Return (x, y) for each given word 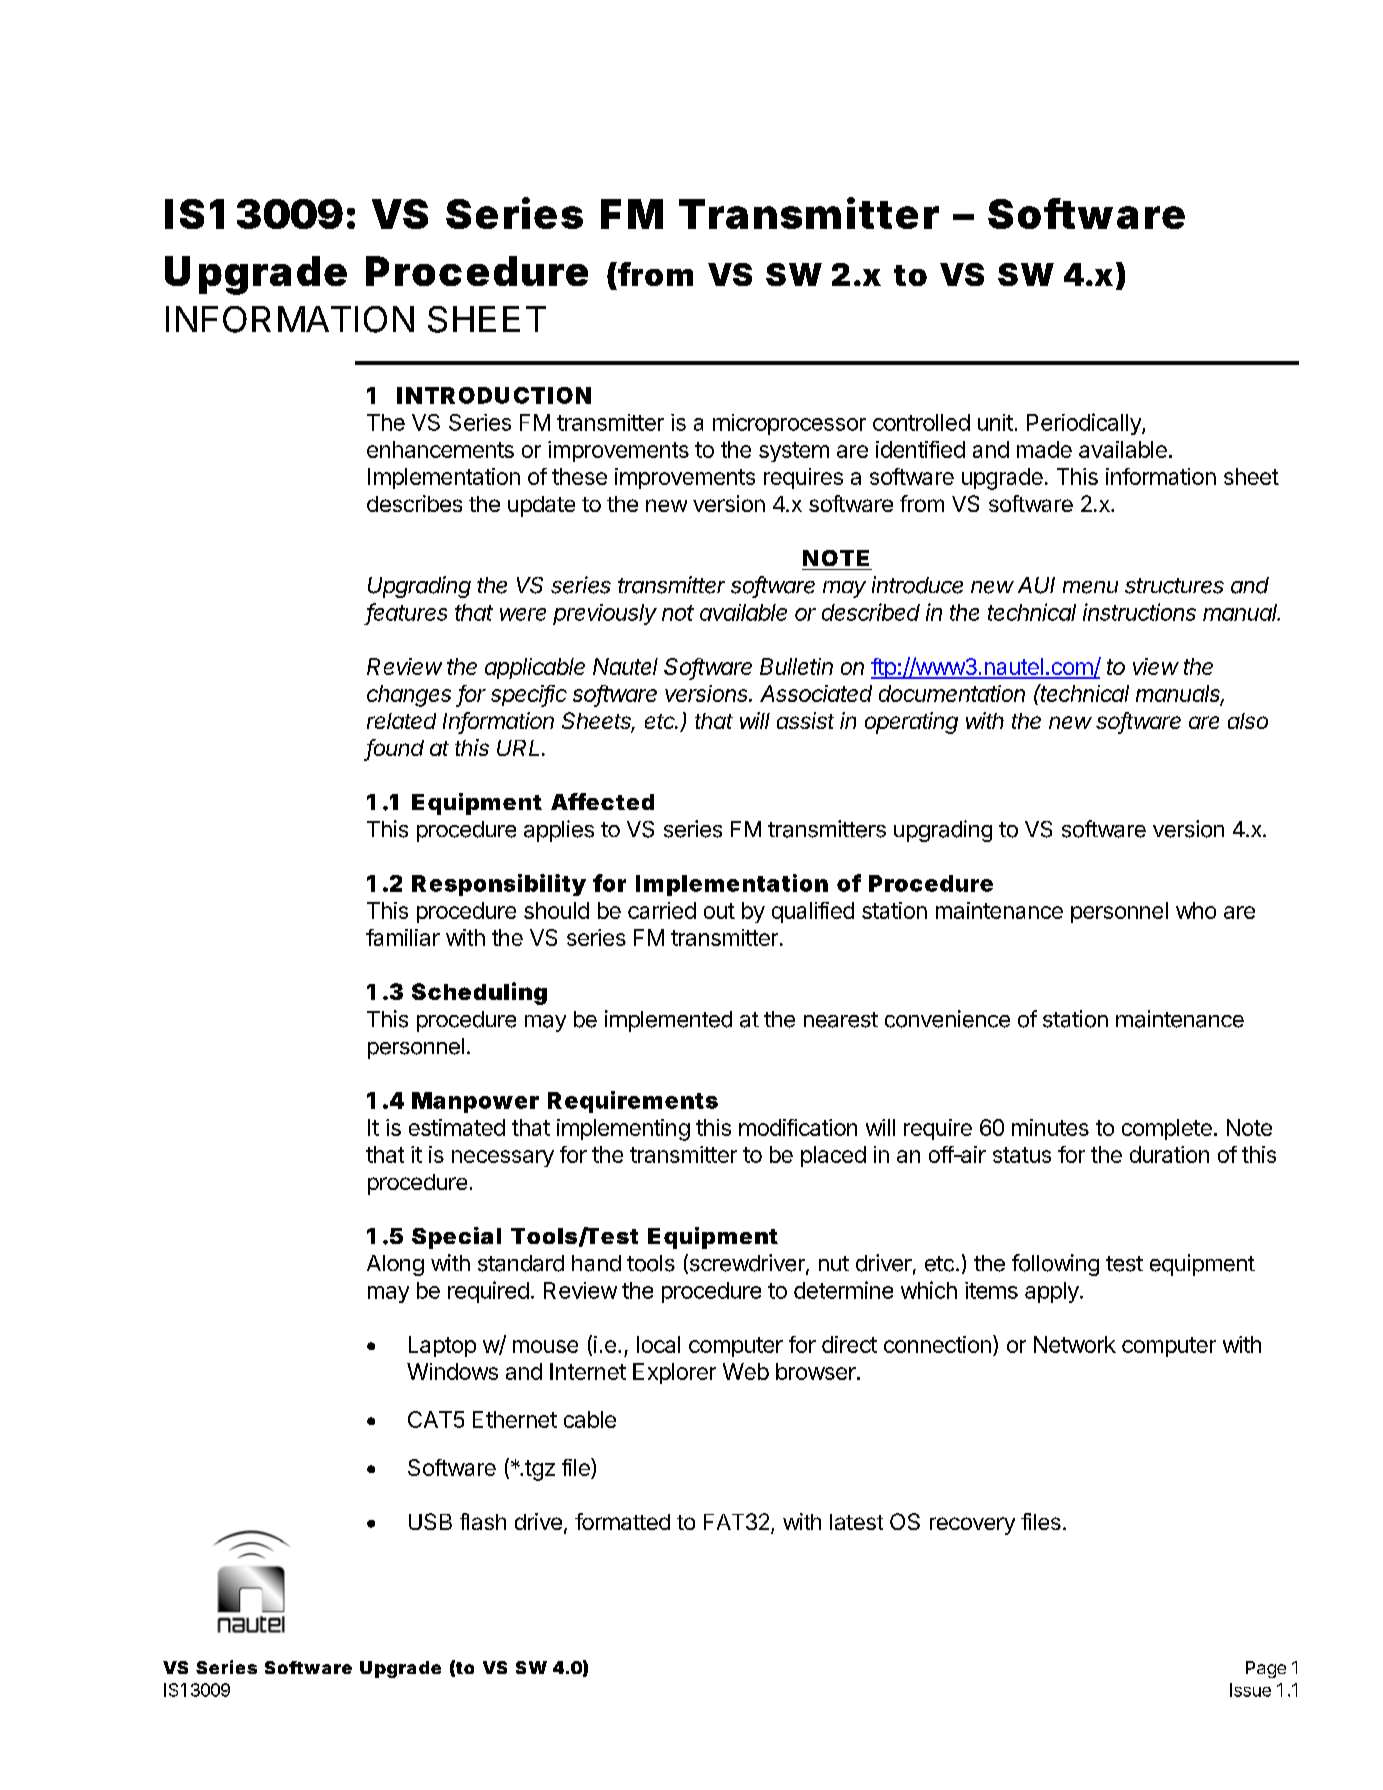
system (794, 452)
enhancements (440, 449)
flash (483, 1521)
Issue (1250, 1690)
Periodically (1085, 424)
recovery (972, 1526)
